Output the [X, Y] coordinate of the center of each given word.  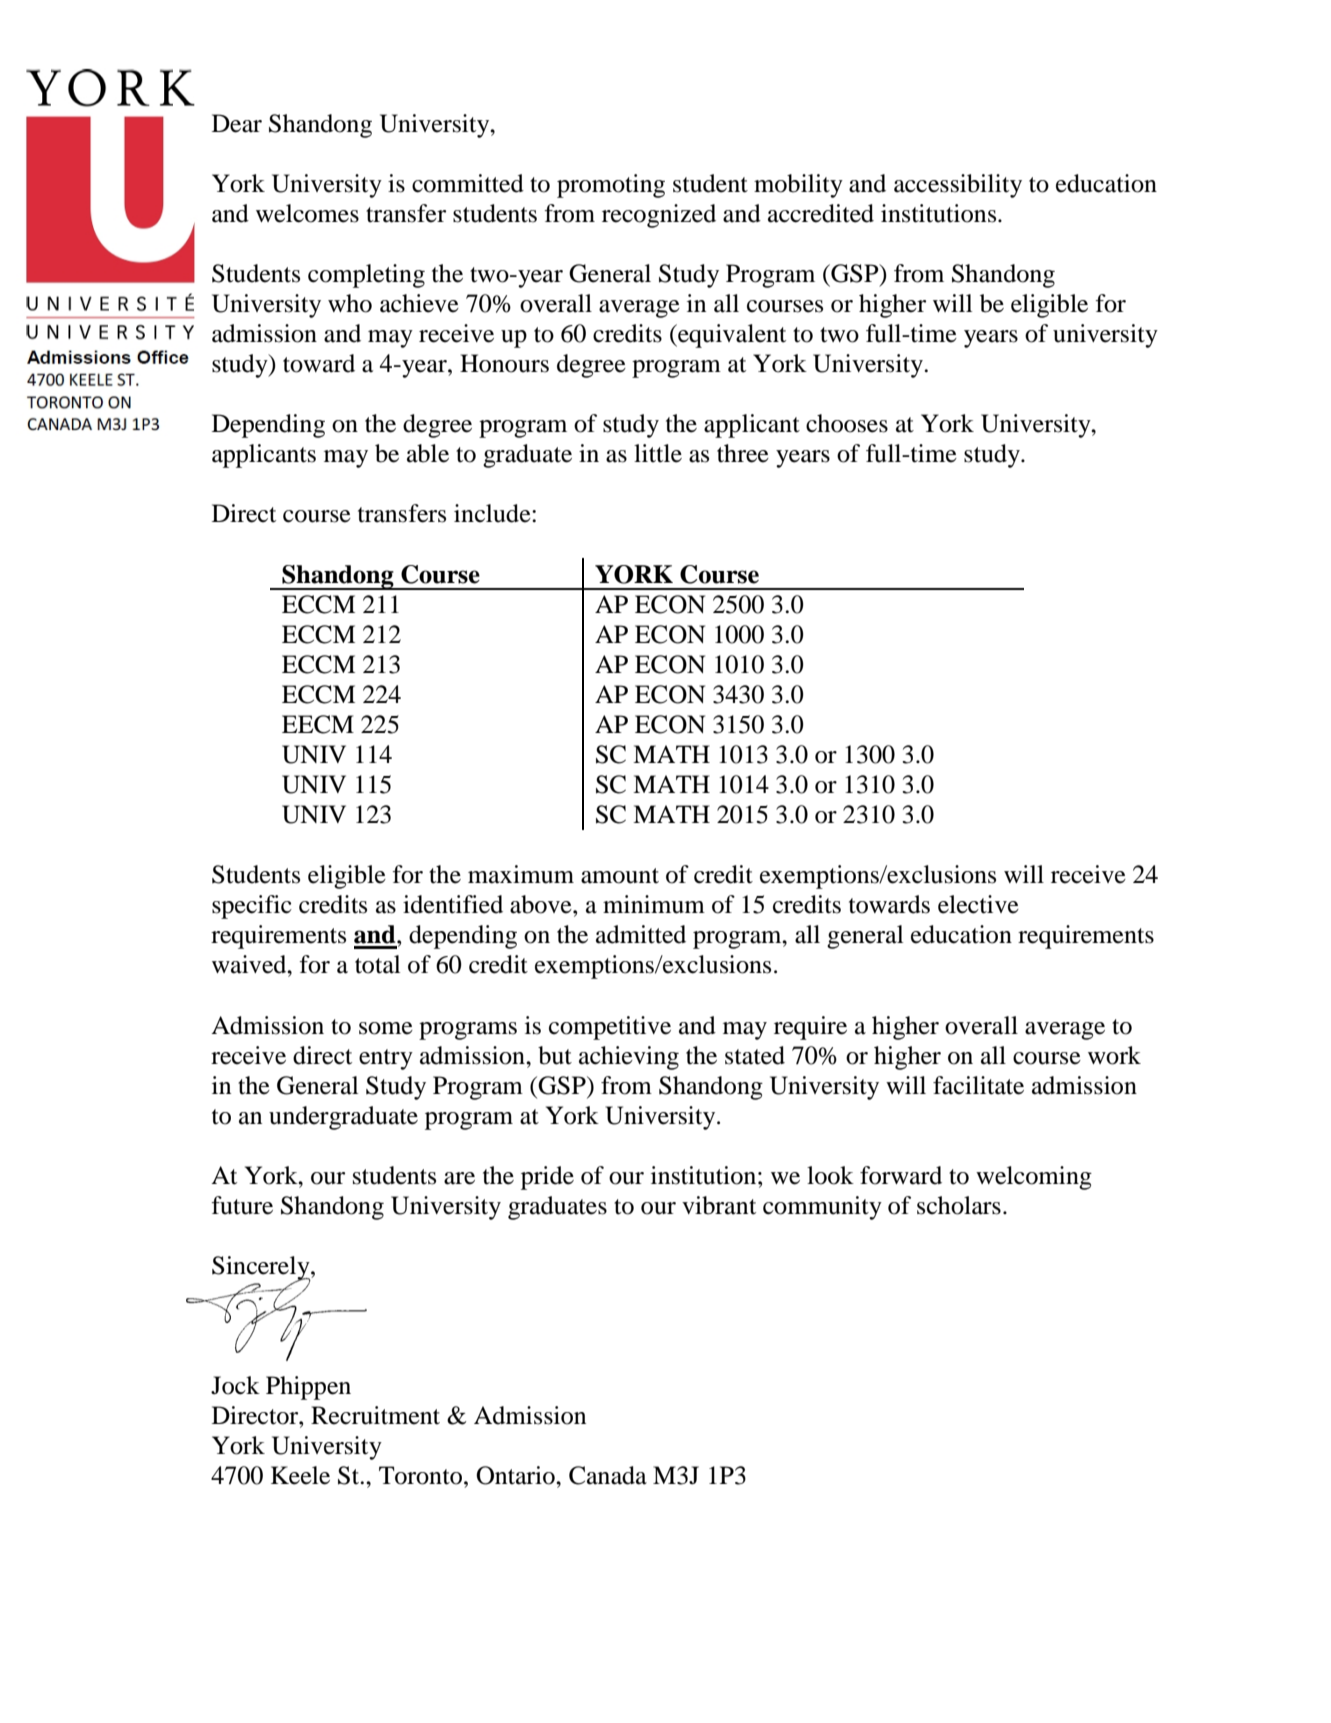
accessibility [958, 186]
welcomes [307, 213]
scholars [959, 1205]
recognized [659, 216]
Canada [608, 1475]
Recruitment [375, 1415]
